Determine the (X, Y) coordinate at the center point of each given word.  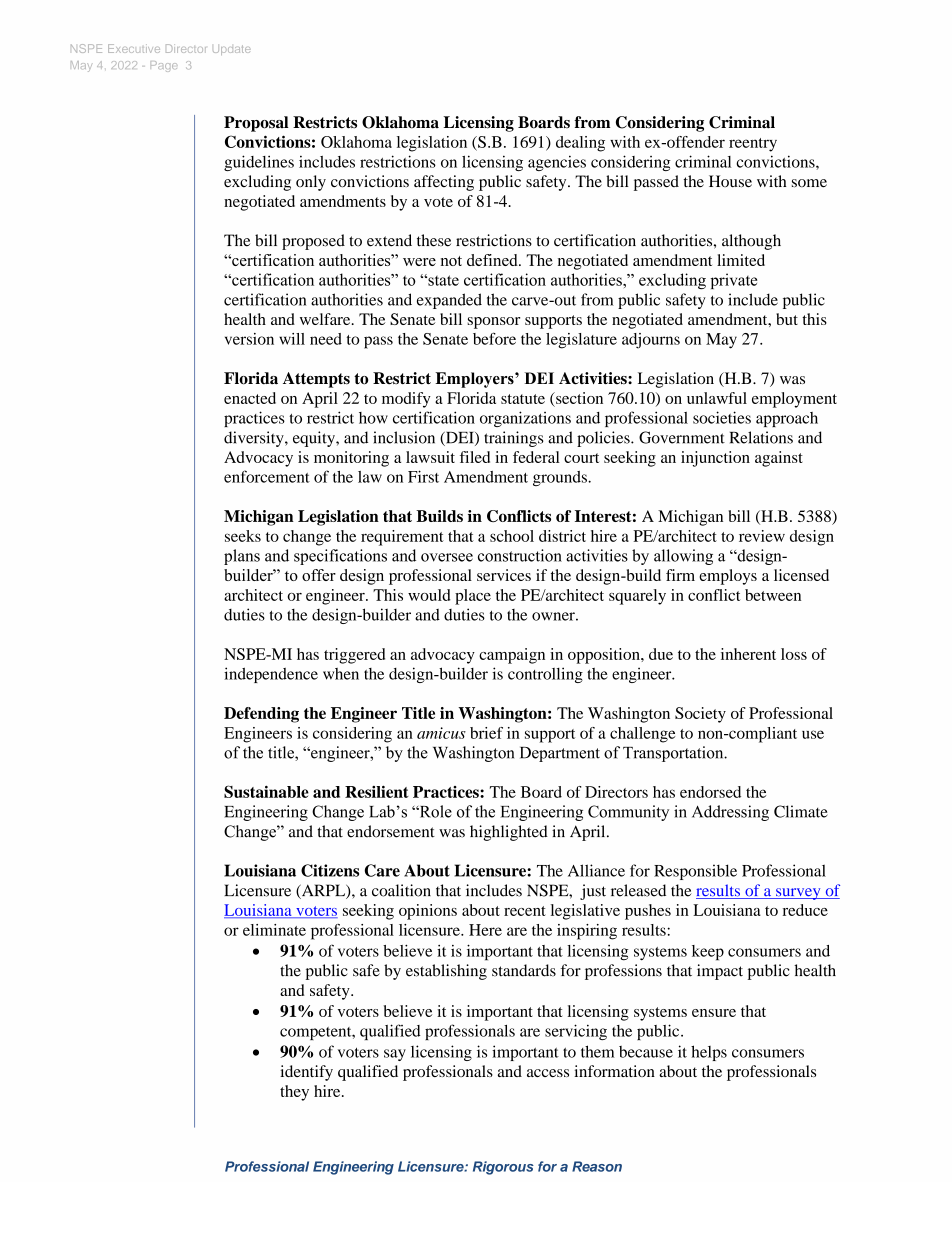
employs (728, 577)
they (294, 1093)
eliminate (274, 930)
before (494, 338)
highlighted (509, 833)
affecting (444, 183)
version (249, 339)
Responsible (695, 872)
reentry (753, 145)
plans (242, 557)
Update (232, 50)
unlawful (717, 398)
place (473, 597)
